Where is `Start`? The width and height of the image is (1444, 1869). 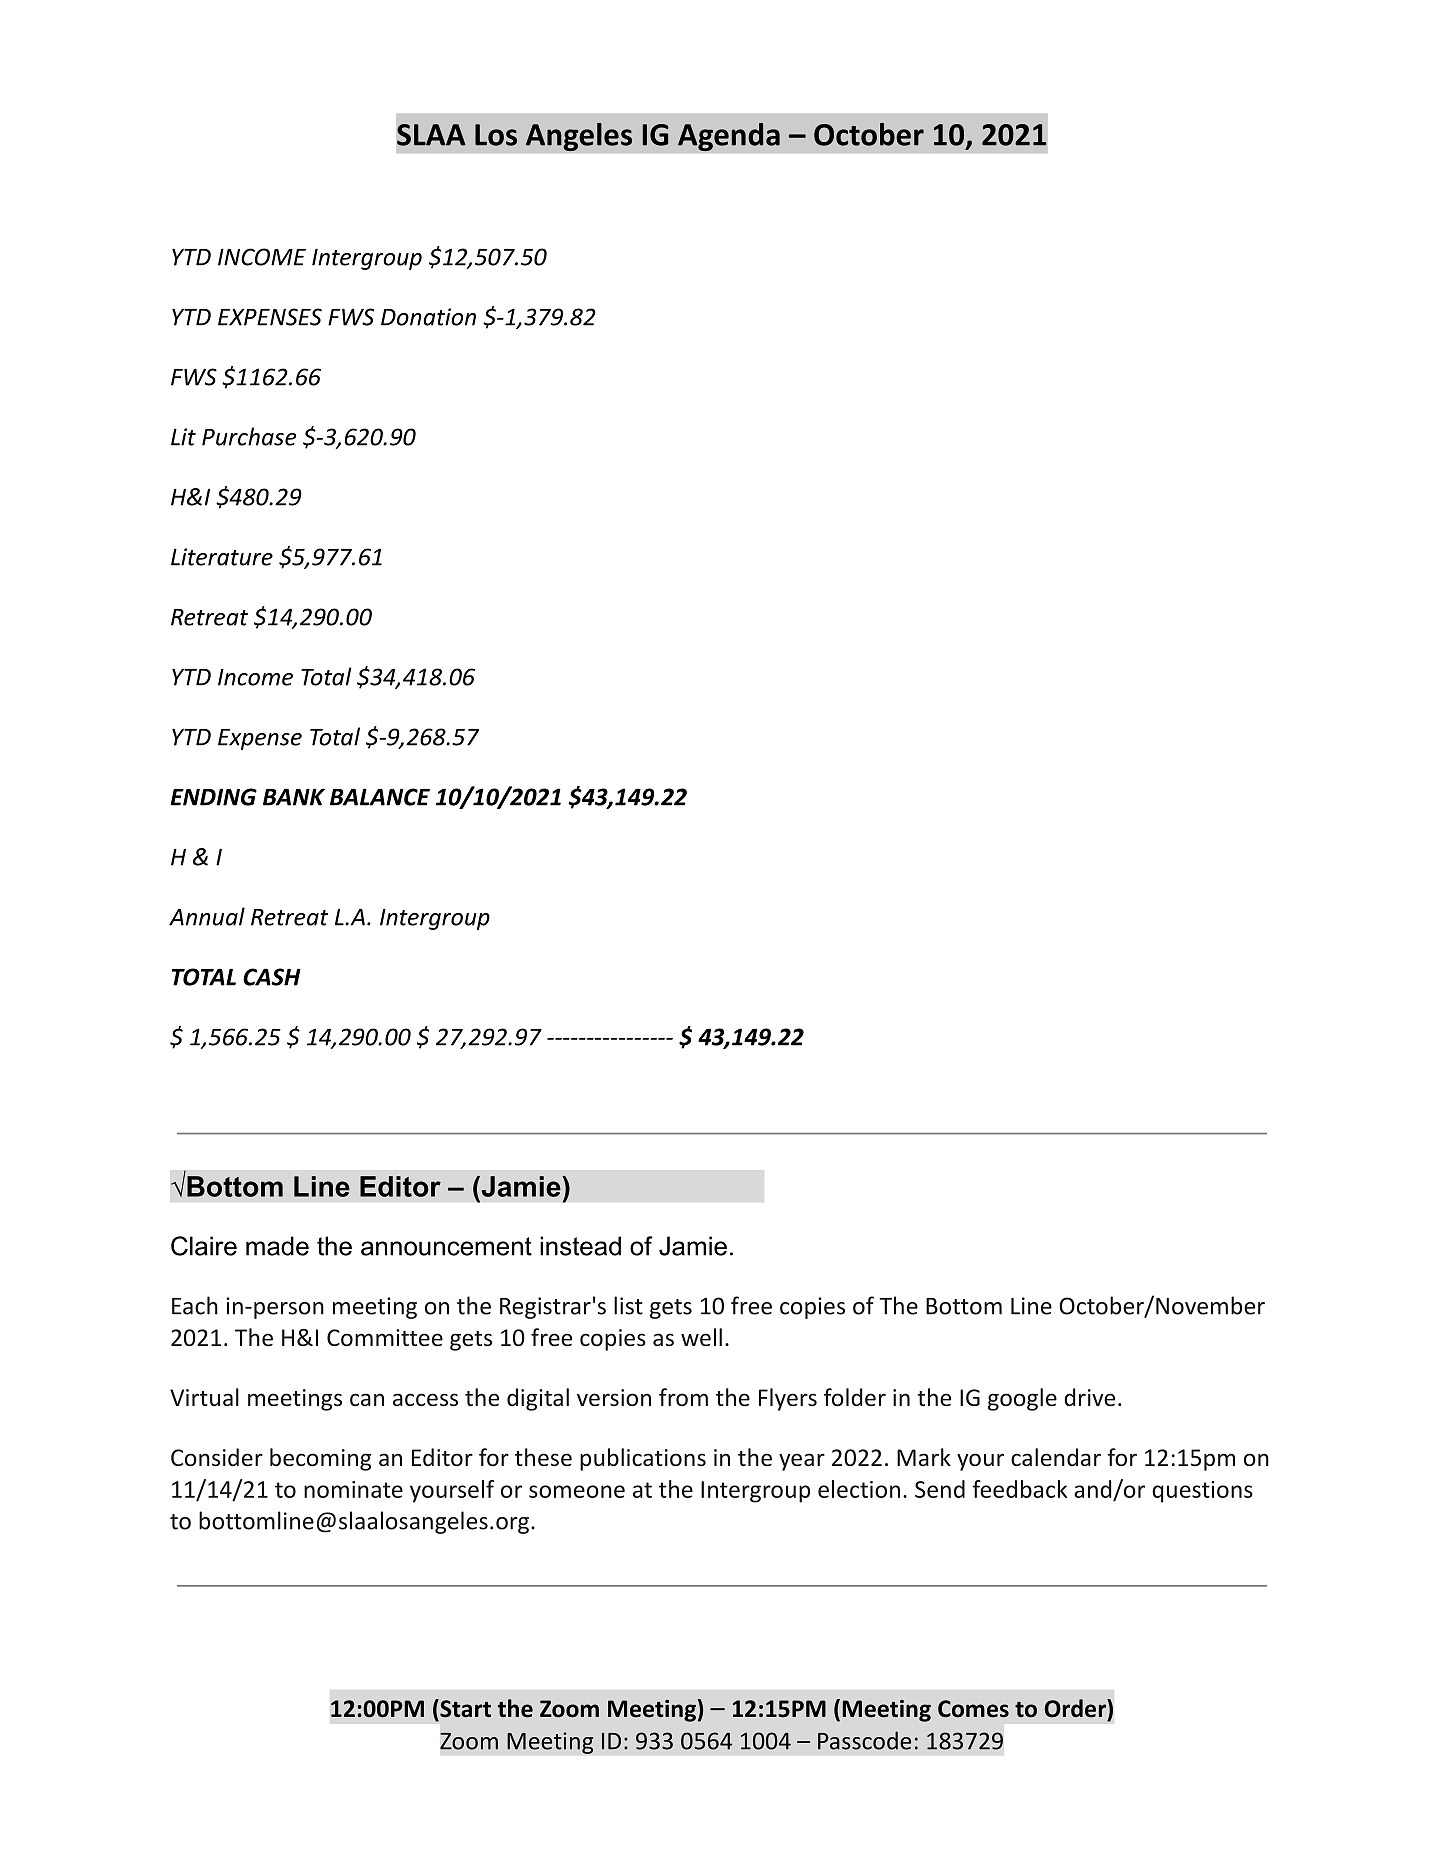
Start is located at coordinates (464, 1708).
